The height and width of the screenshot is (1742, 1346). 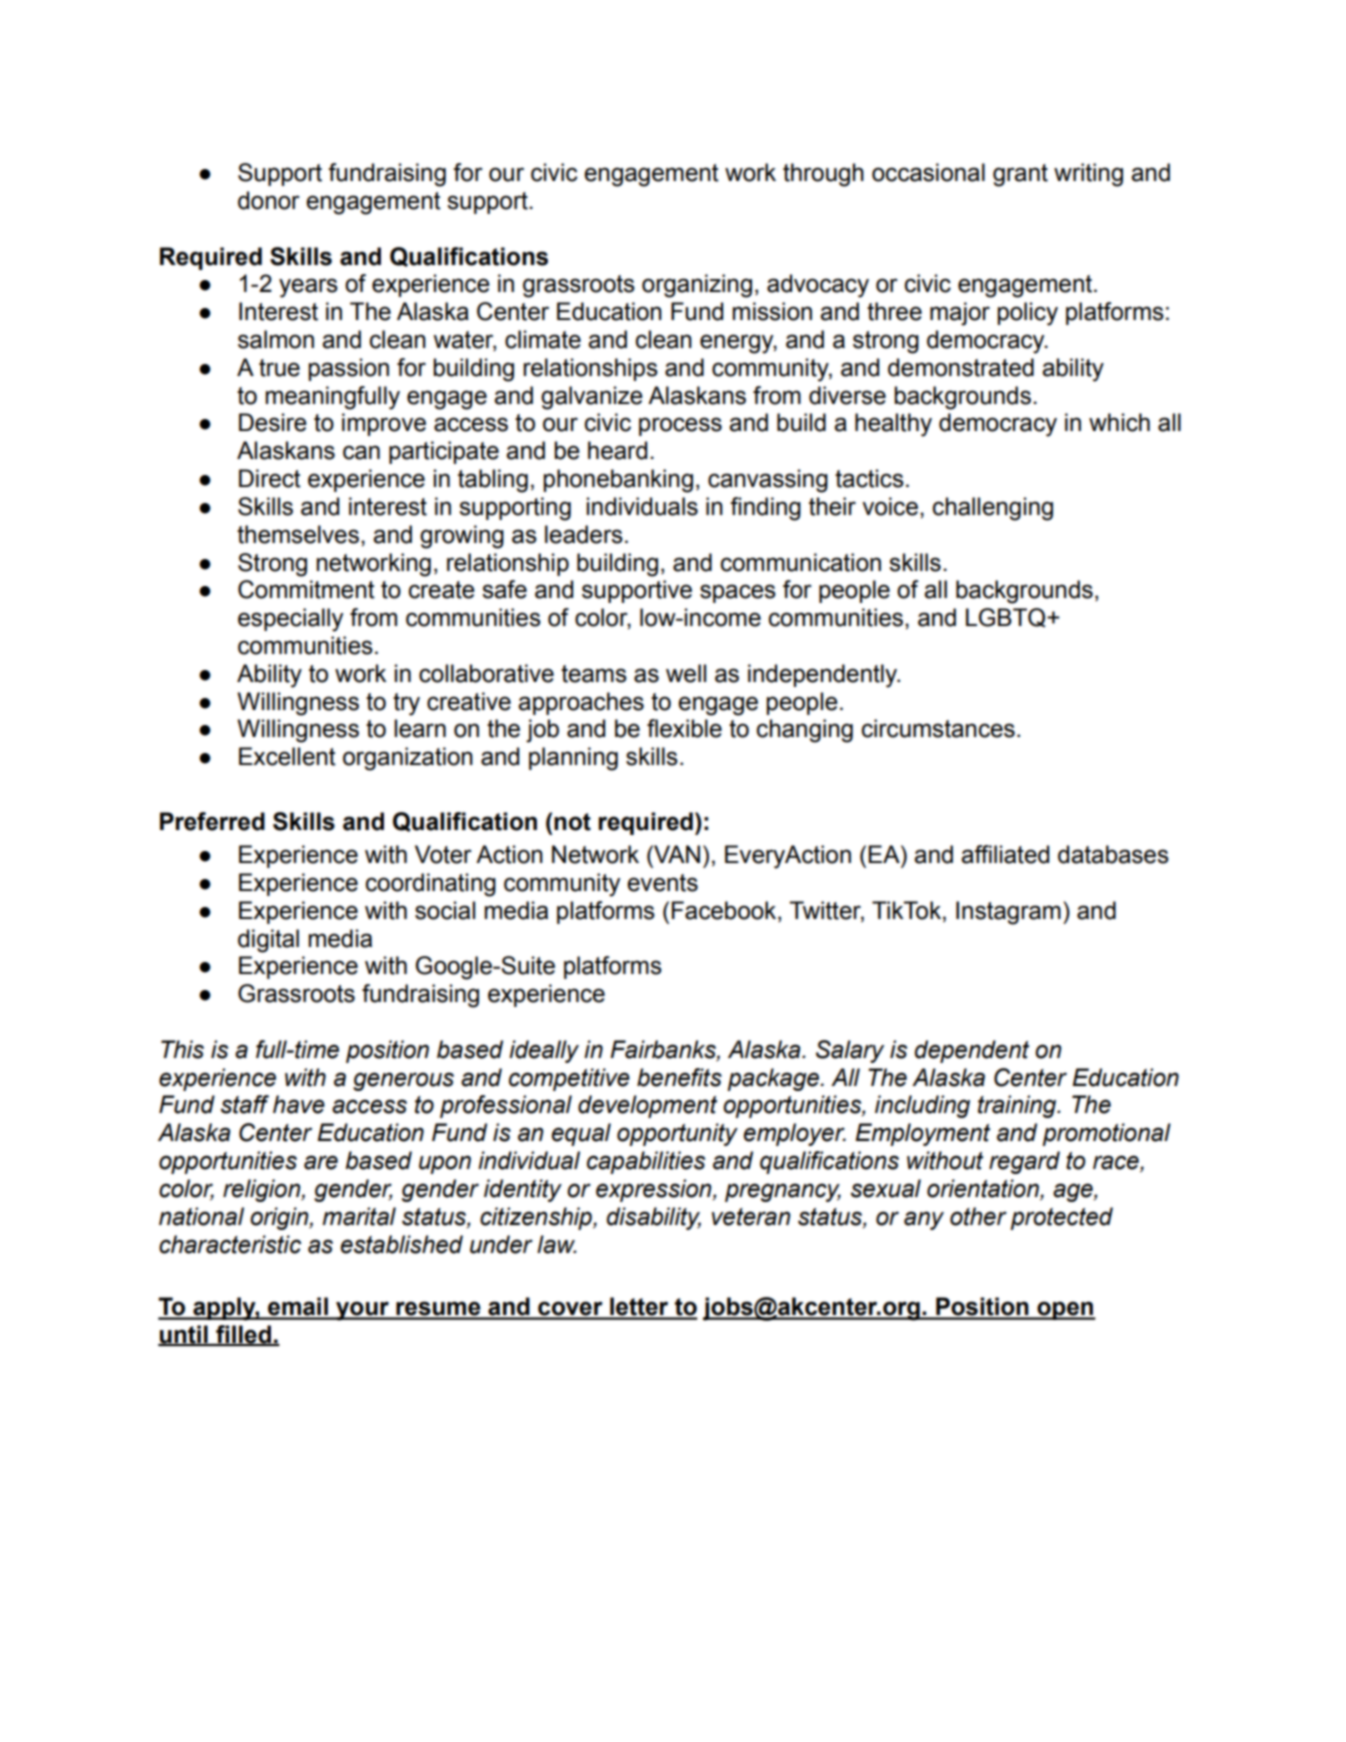 What do you see at coordinates (584, 534) in the screenshot?
I see `leaders` at bounding box center [584, 534].
